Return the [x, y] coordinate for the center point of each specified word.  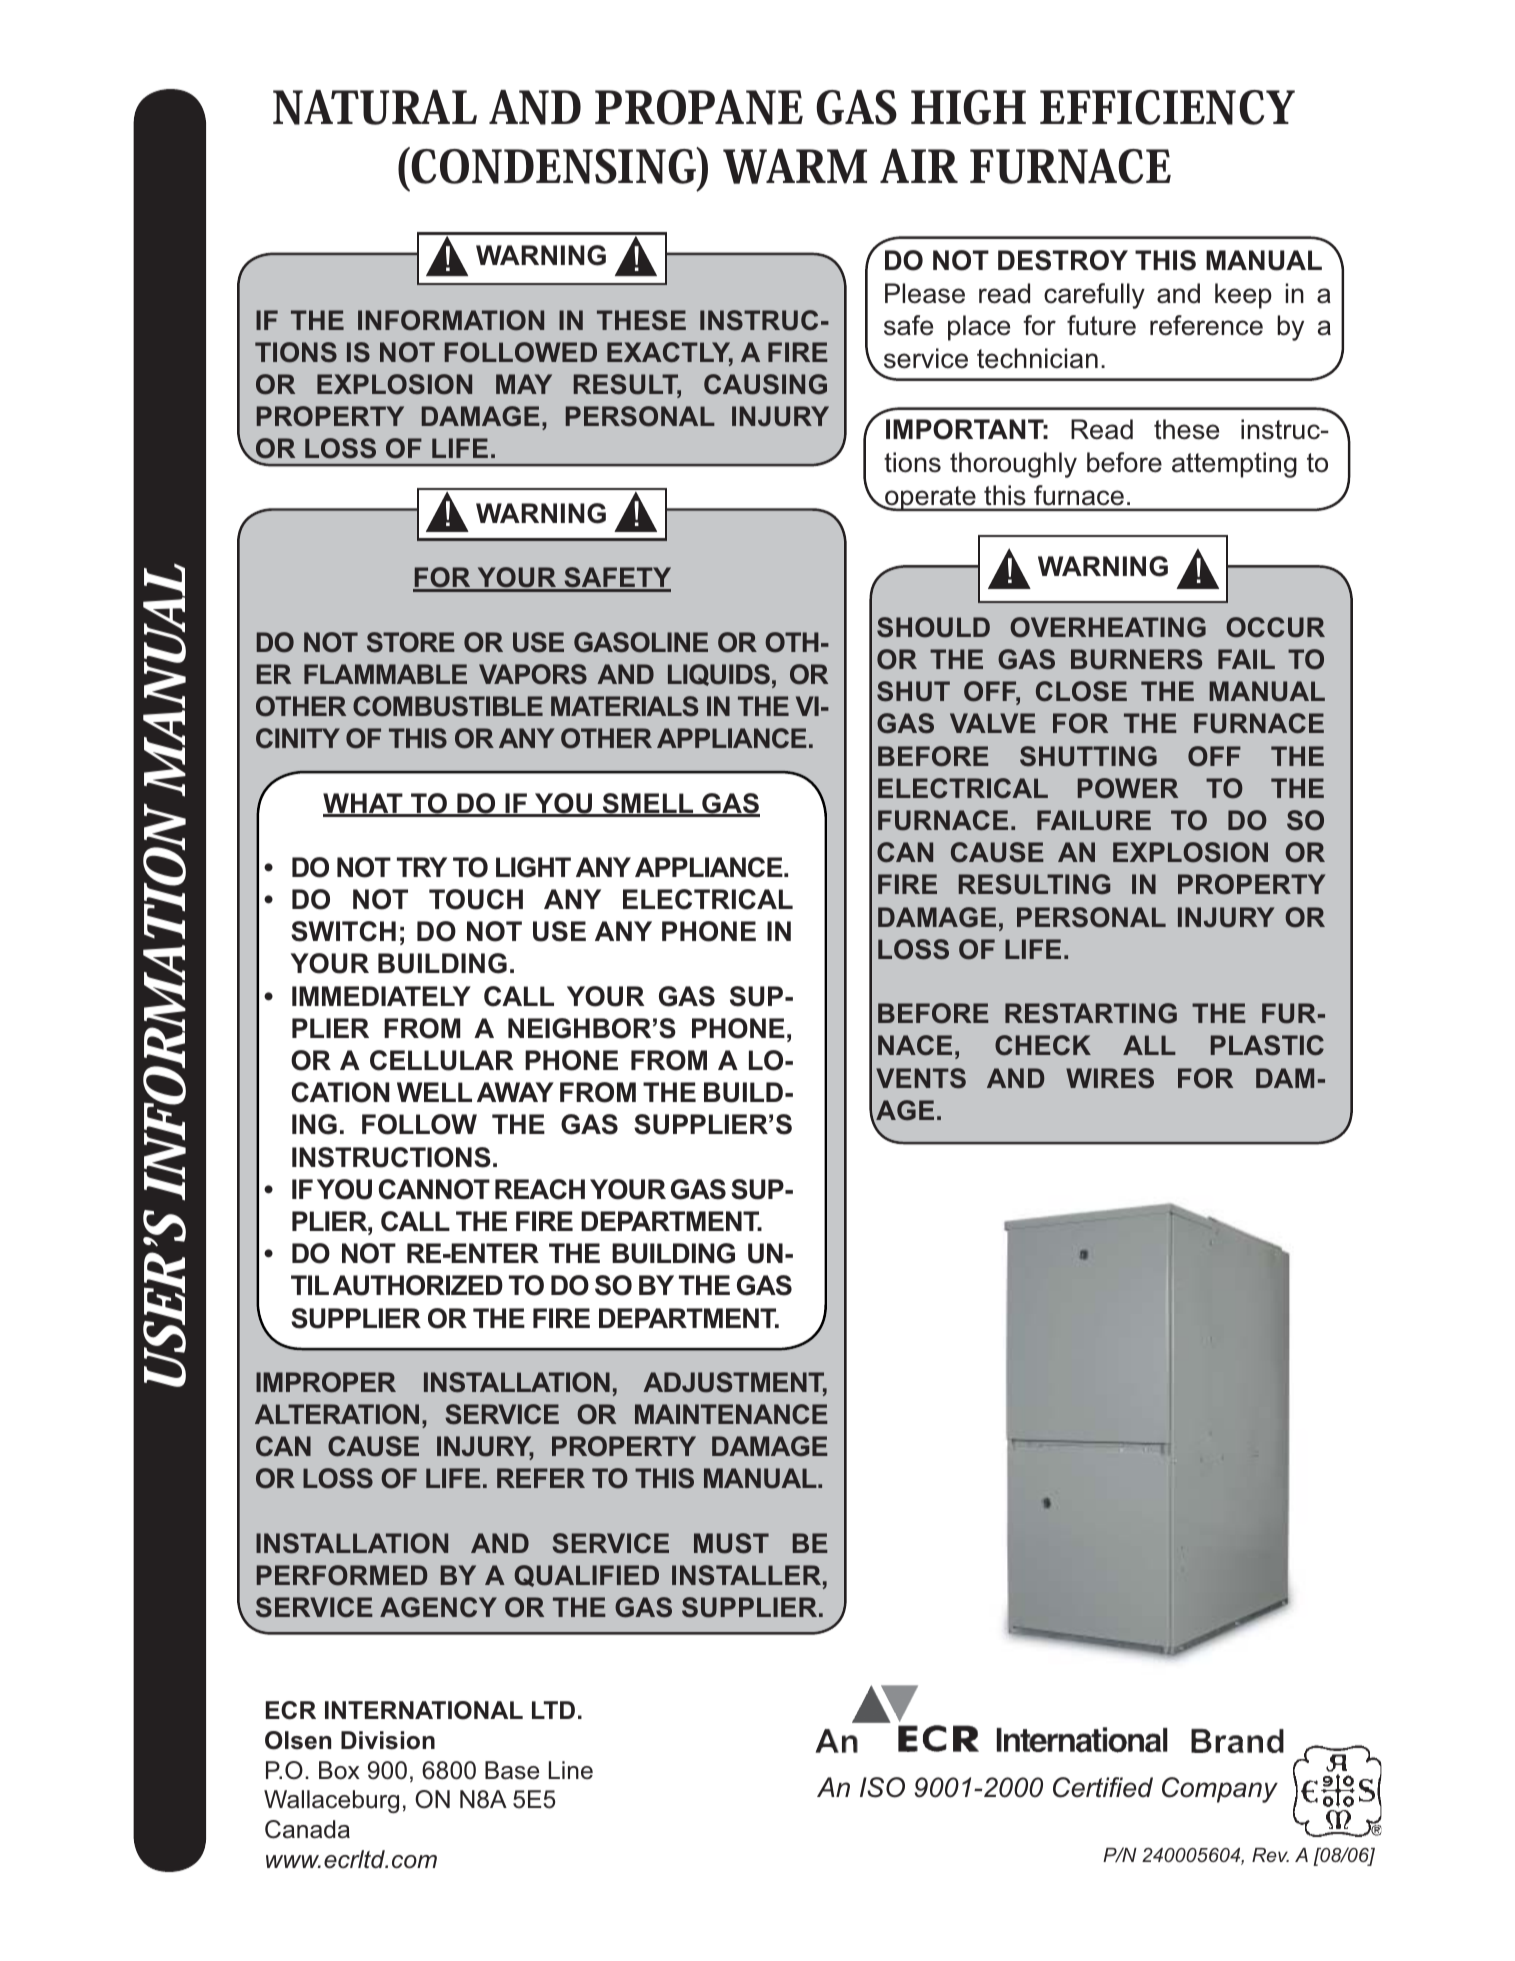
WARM [795, 166]
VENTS [921, 1078]
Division [388, 1740]
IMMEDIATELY [381, 996]
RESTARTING [1091, 1013]
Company [1220, 1790]
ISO [882, 1787]
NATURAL [375, 107]
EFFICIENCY [1167, 107]
